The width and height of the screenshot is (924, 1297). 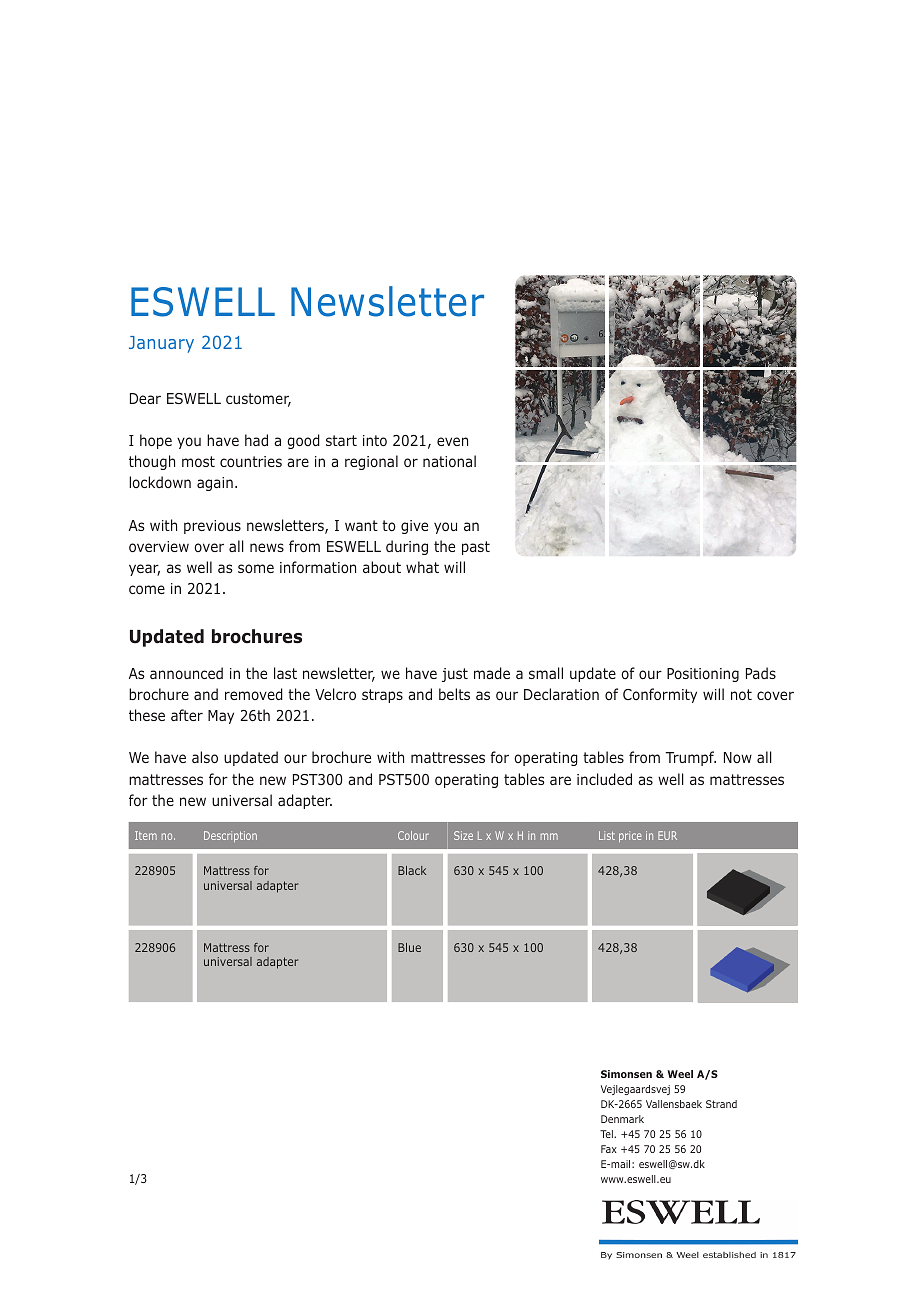 I want to click on even, so click(x=452, y=441).
